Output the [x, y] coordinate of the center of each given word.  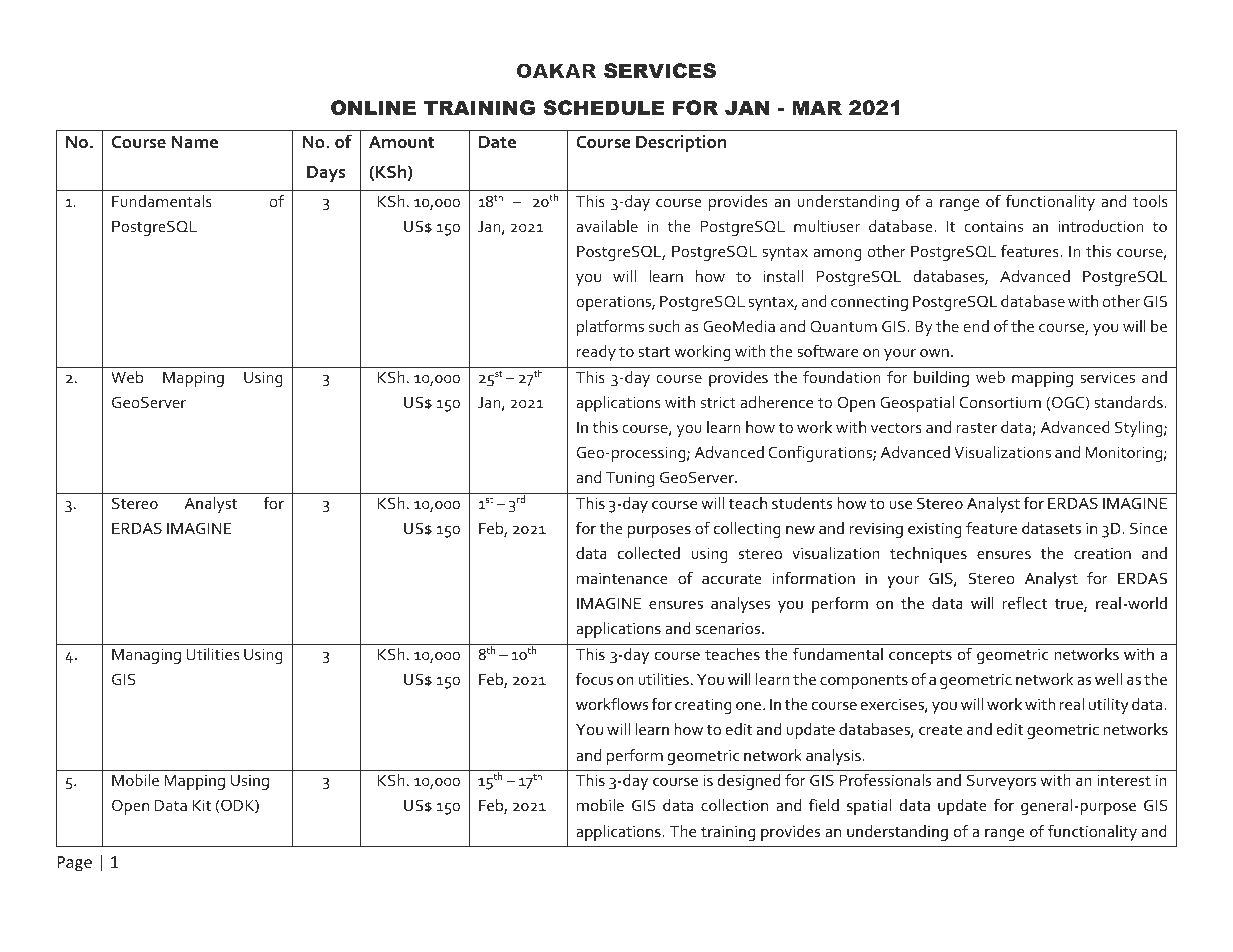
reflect [1024, 602]
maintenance [622, 578]
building [941, 379]
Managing [146, 656]
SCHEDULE [603, 108]
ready [596, 353]
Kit [202, 805]
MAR [817, 107]
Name [194, 142]
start [654, 352]
